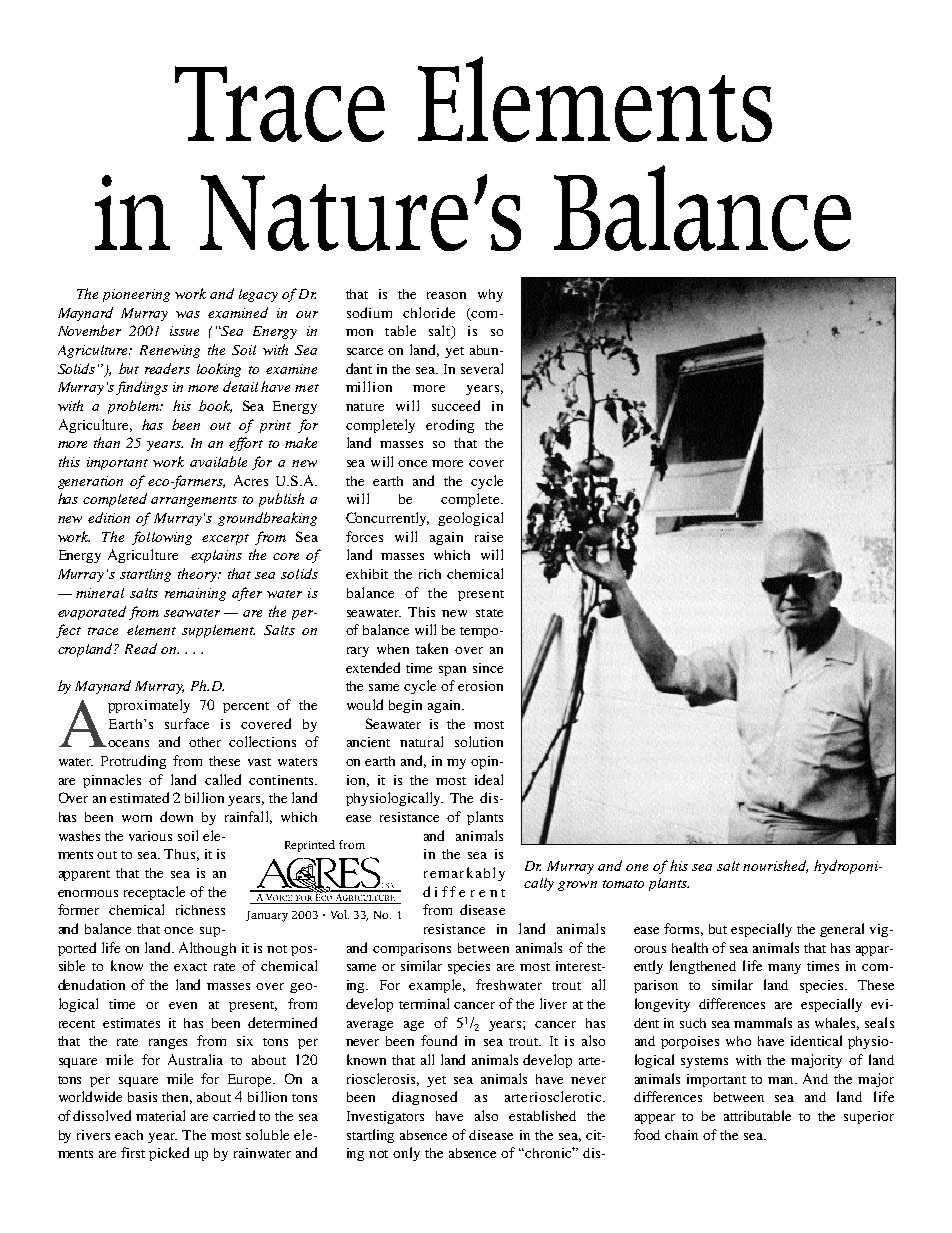 This image has height=1233, width=952. What do you see at coordinates (490, 295) in the image?
I see `why` at bounding box center [490, 295].
